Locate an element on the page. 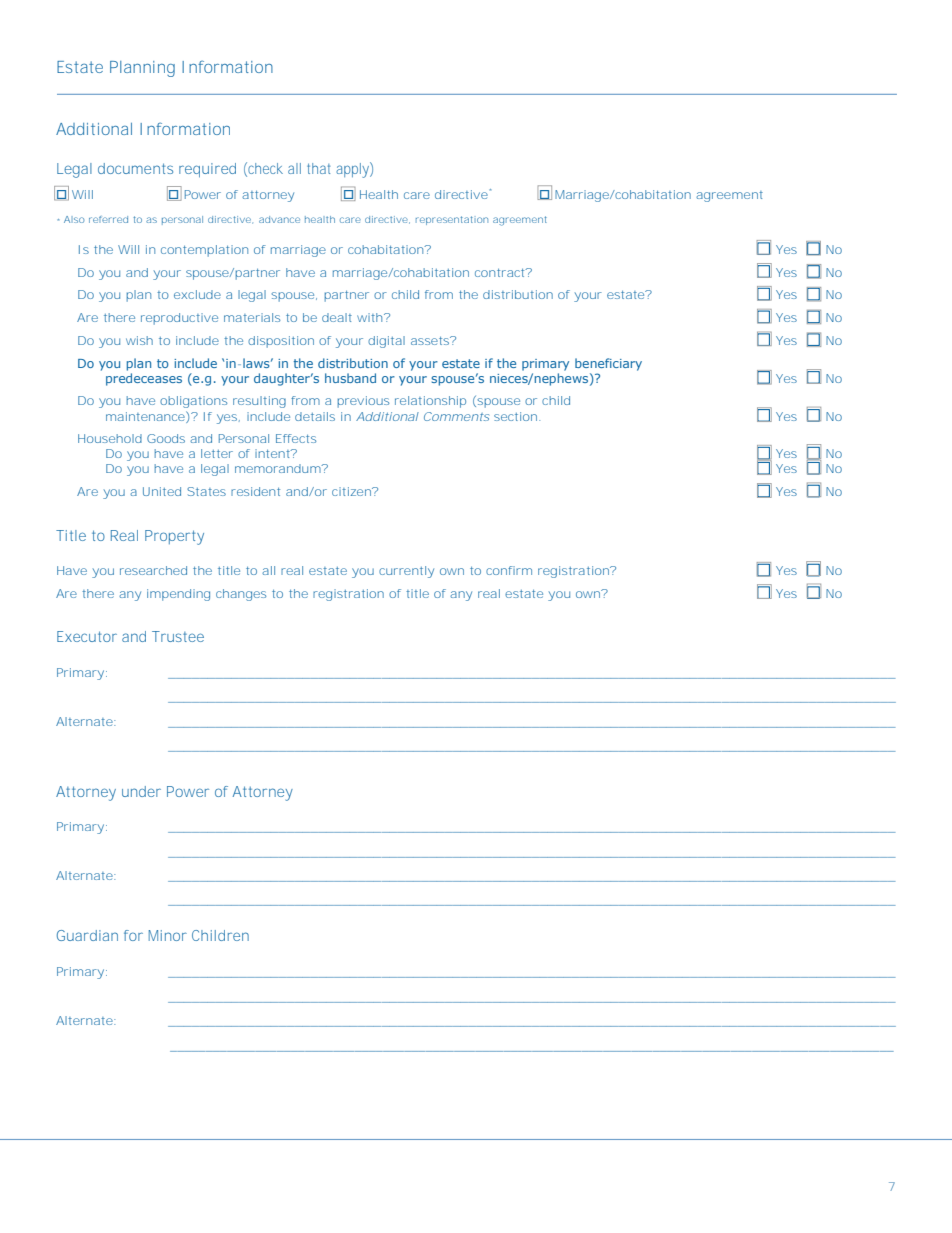 The image size is (952, 1233). representation is located at coordinates (452, 220).
